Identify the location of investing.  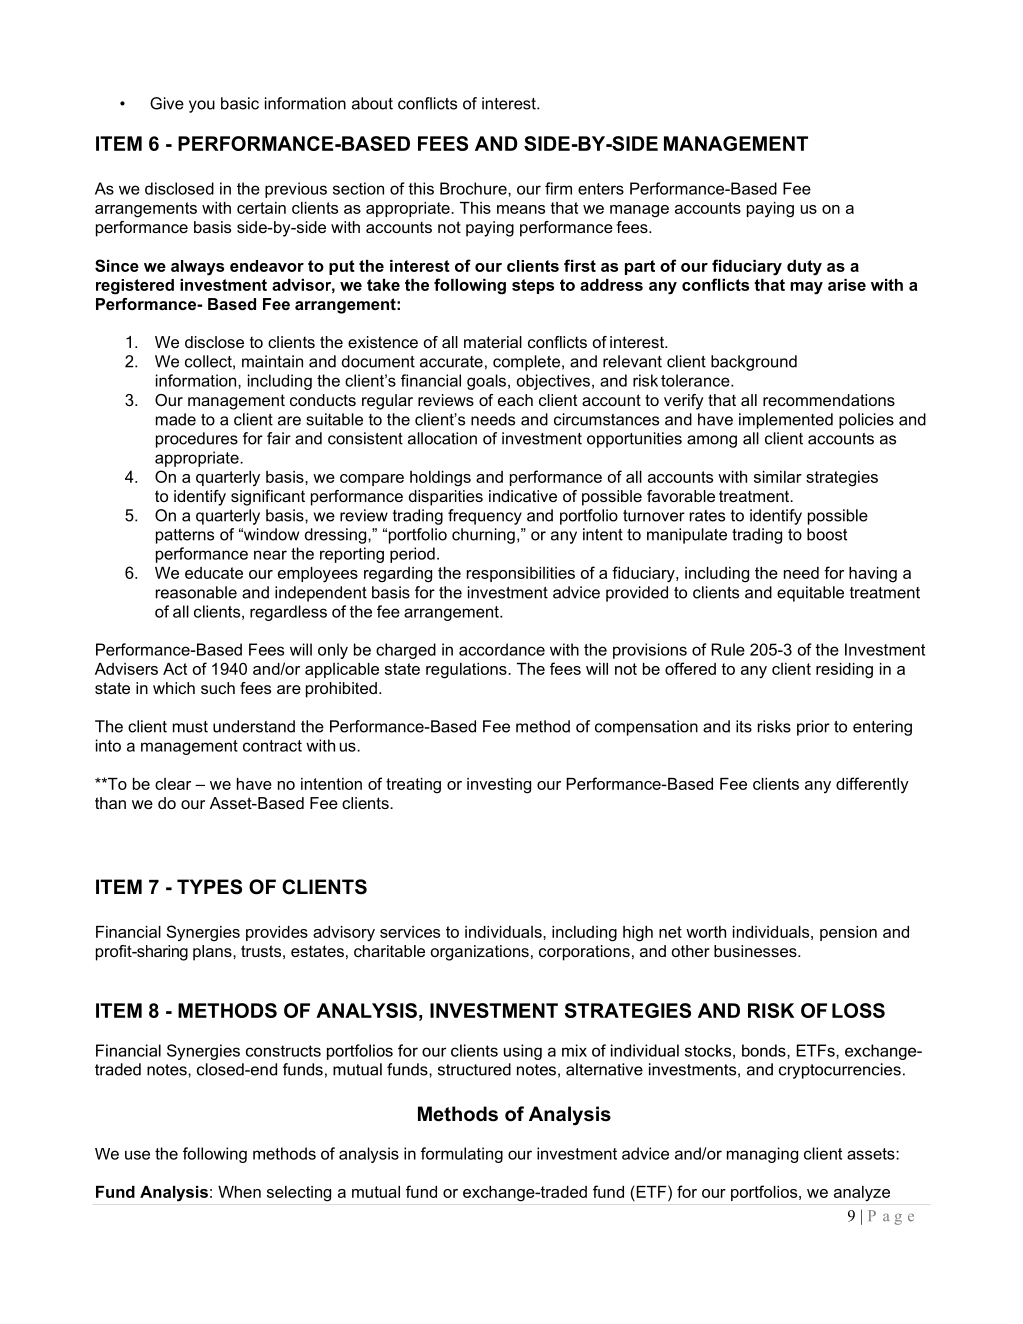
(499, 786).
